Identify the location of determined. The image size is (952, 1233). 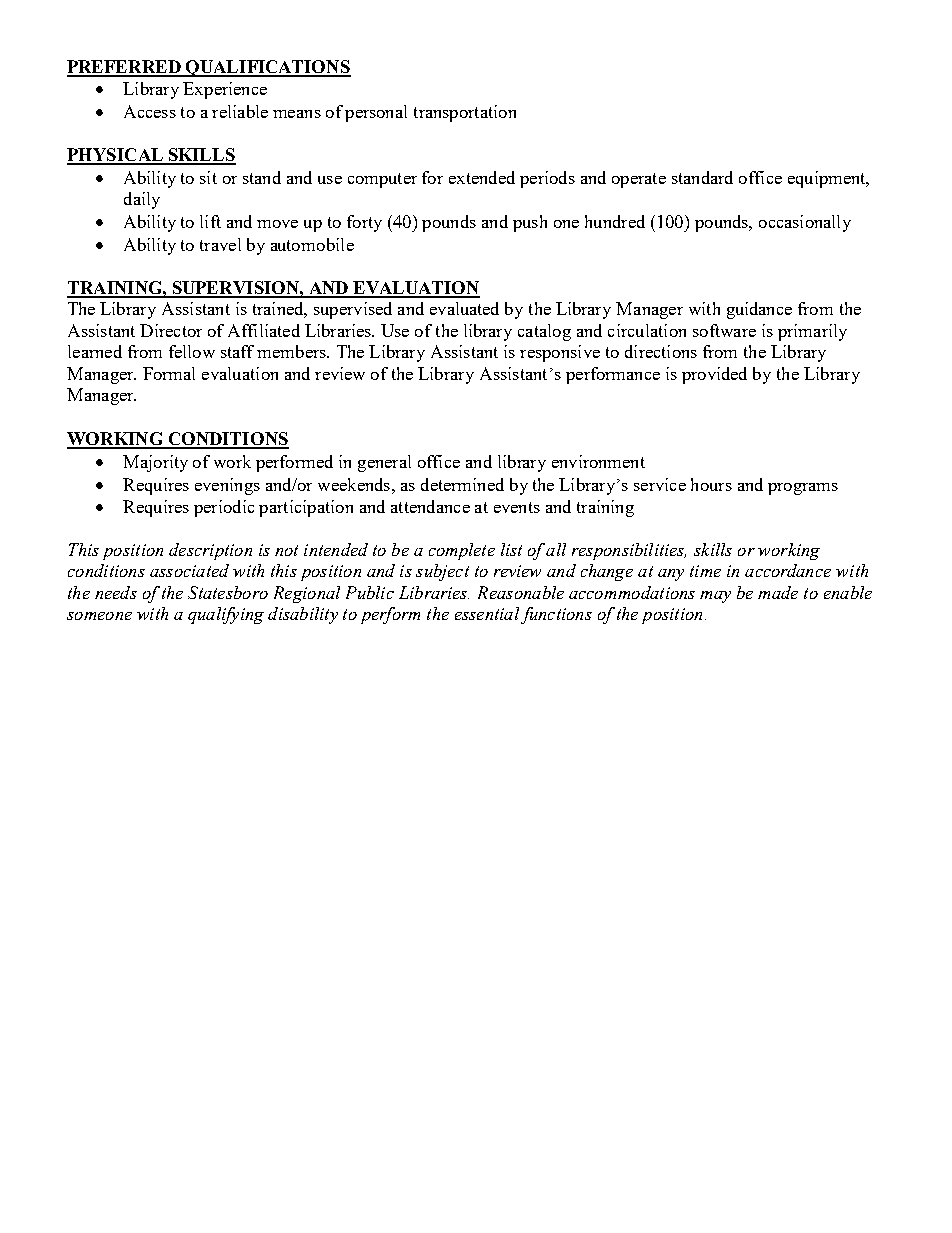
(462, 484).
